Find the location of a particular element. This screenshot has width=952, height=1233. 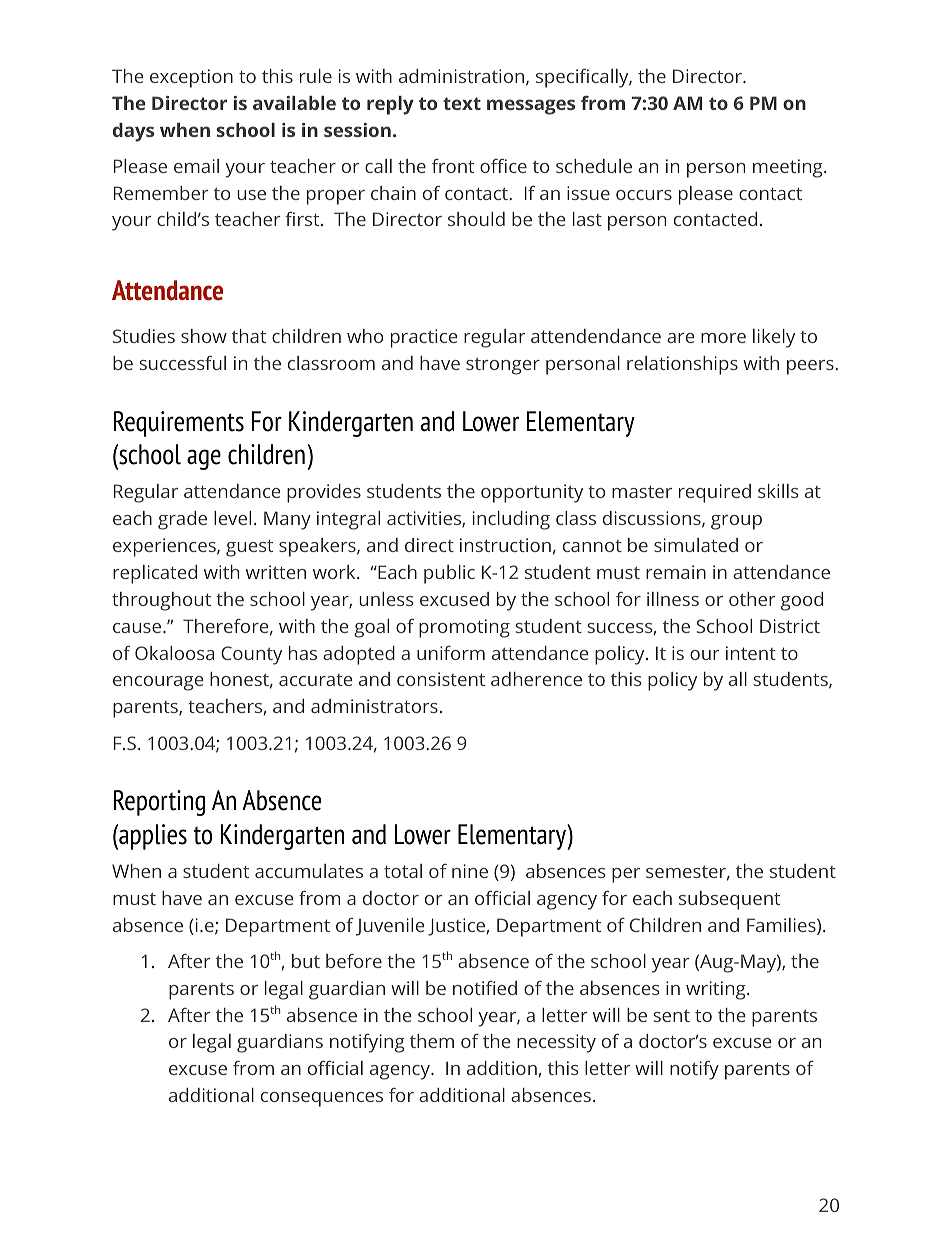

them is located at coordinates (432, 1041).
